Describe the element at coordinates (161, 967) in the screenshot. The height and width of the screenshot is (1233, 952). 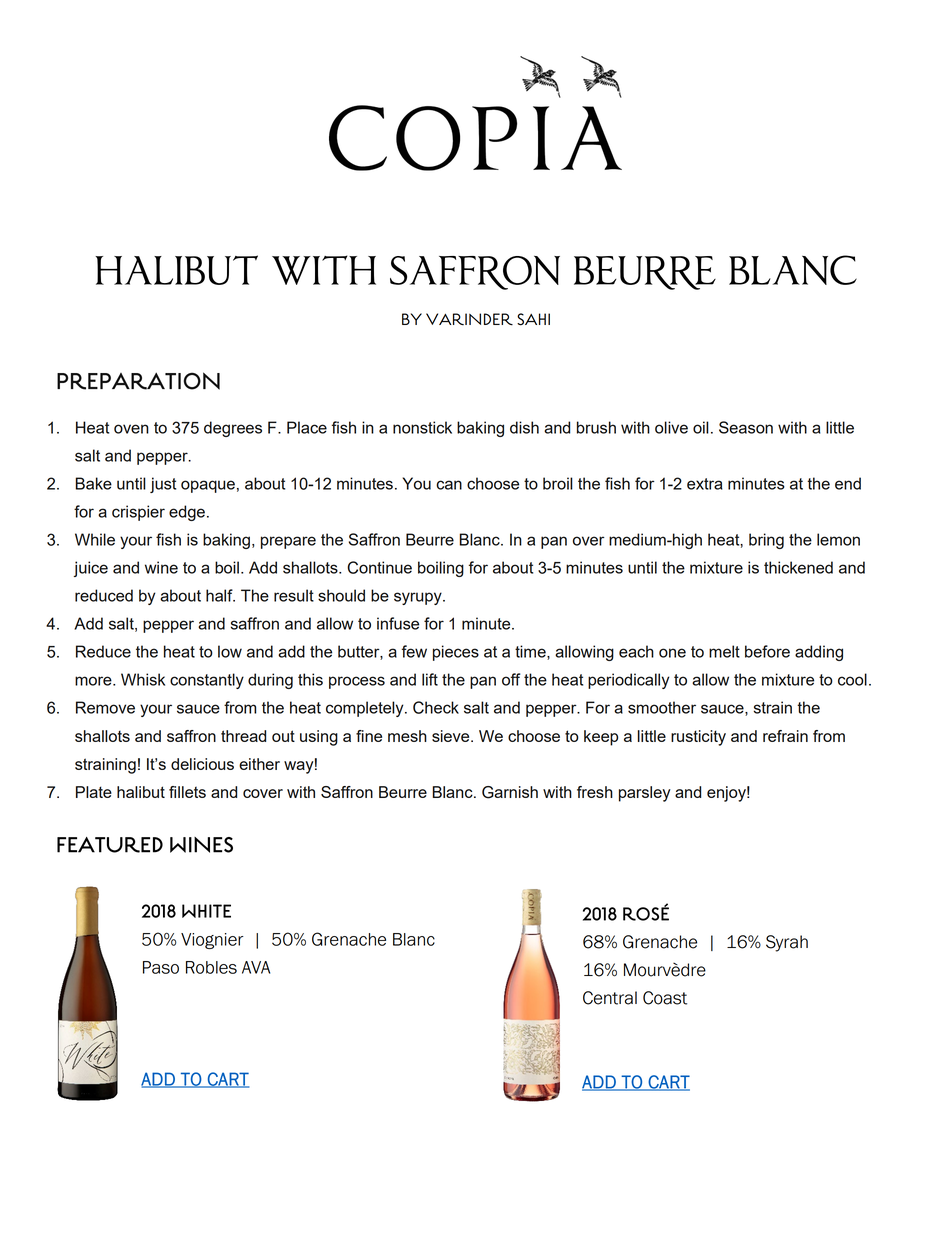
I see `Paso` at that location.
